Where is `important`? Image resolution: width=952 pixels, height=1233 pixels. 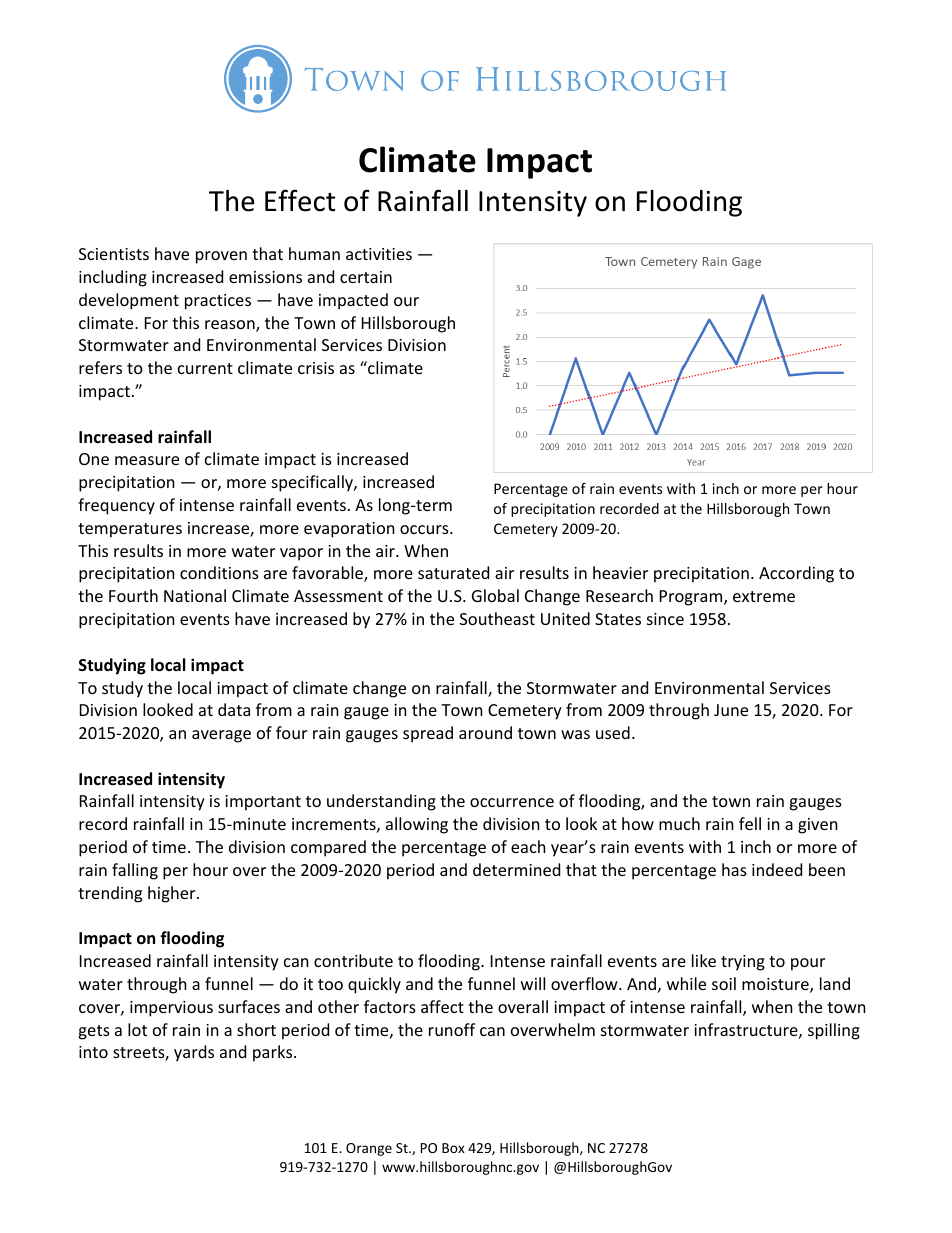
important is located at coordinates (263, 803).
